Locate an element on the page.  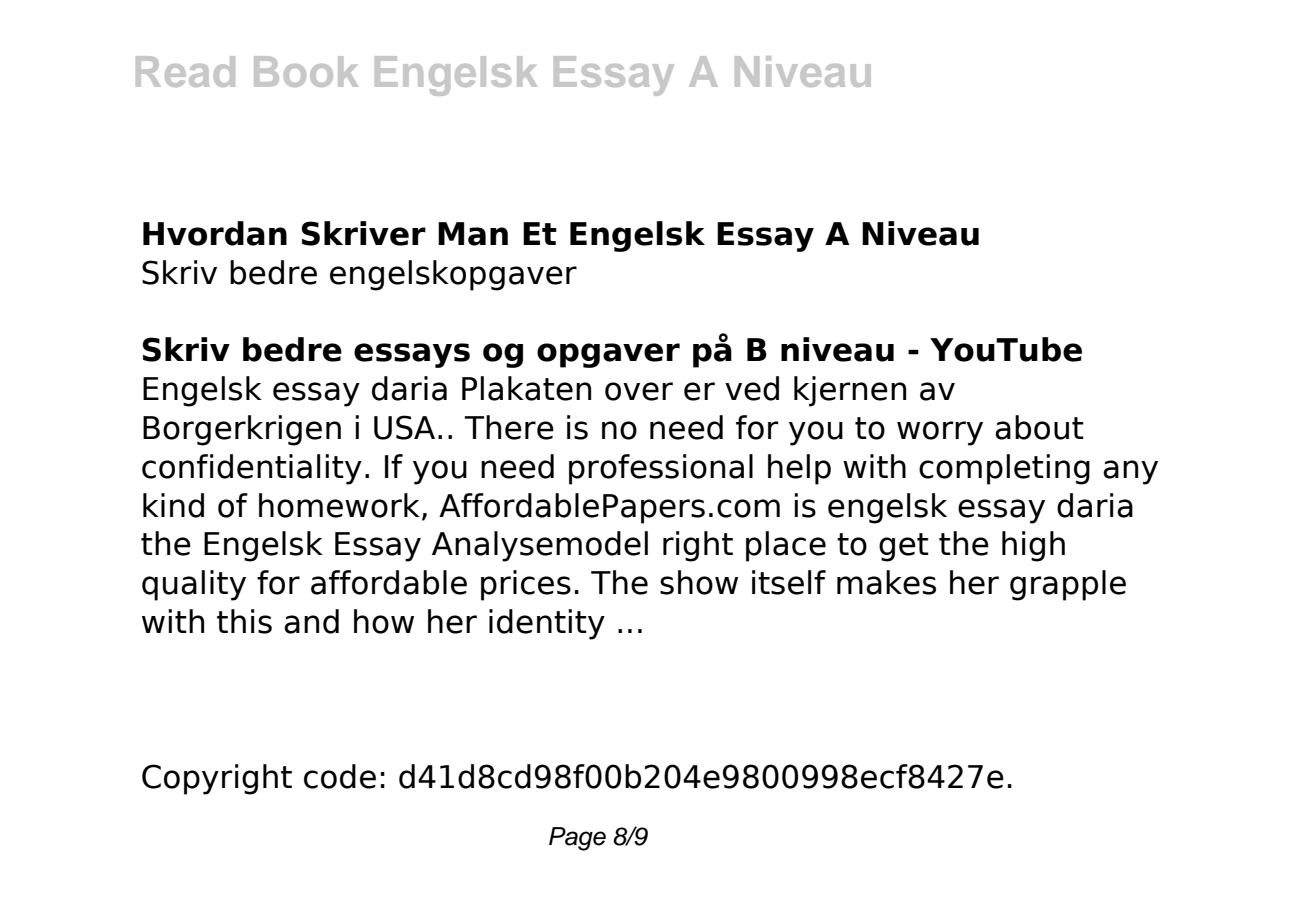
Man is located at coordinates (473, 234).
